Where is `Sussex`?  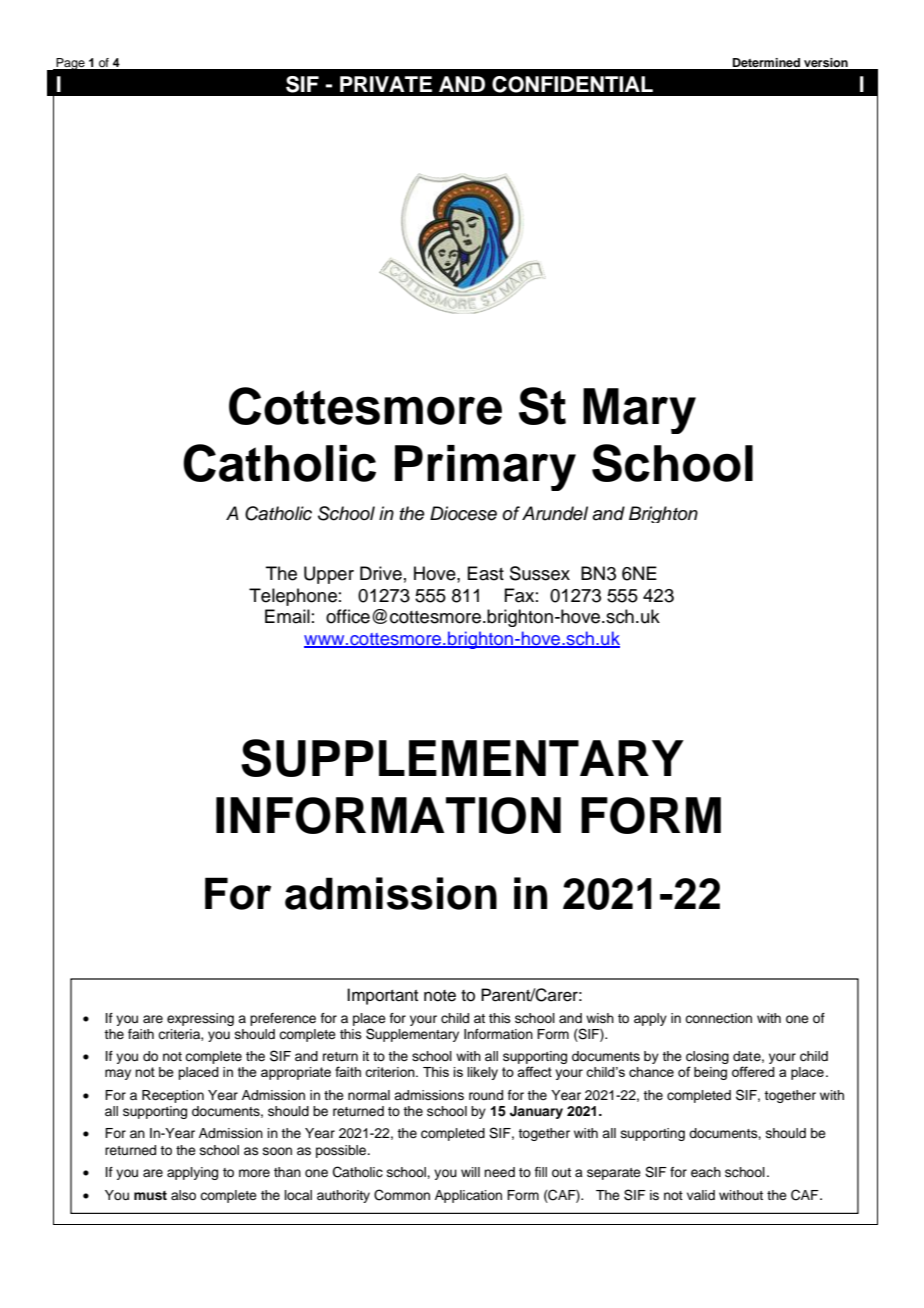 Sussex is located at coordinates (540, 573).
